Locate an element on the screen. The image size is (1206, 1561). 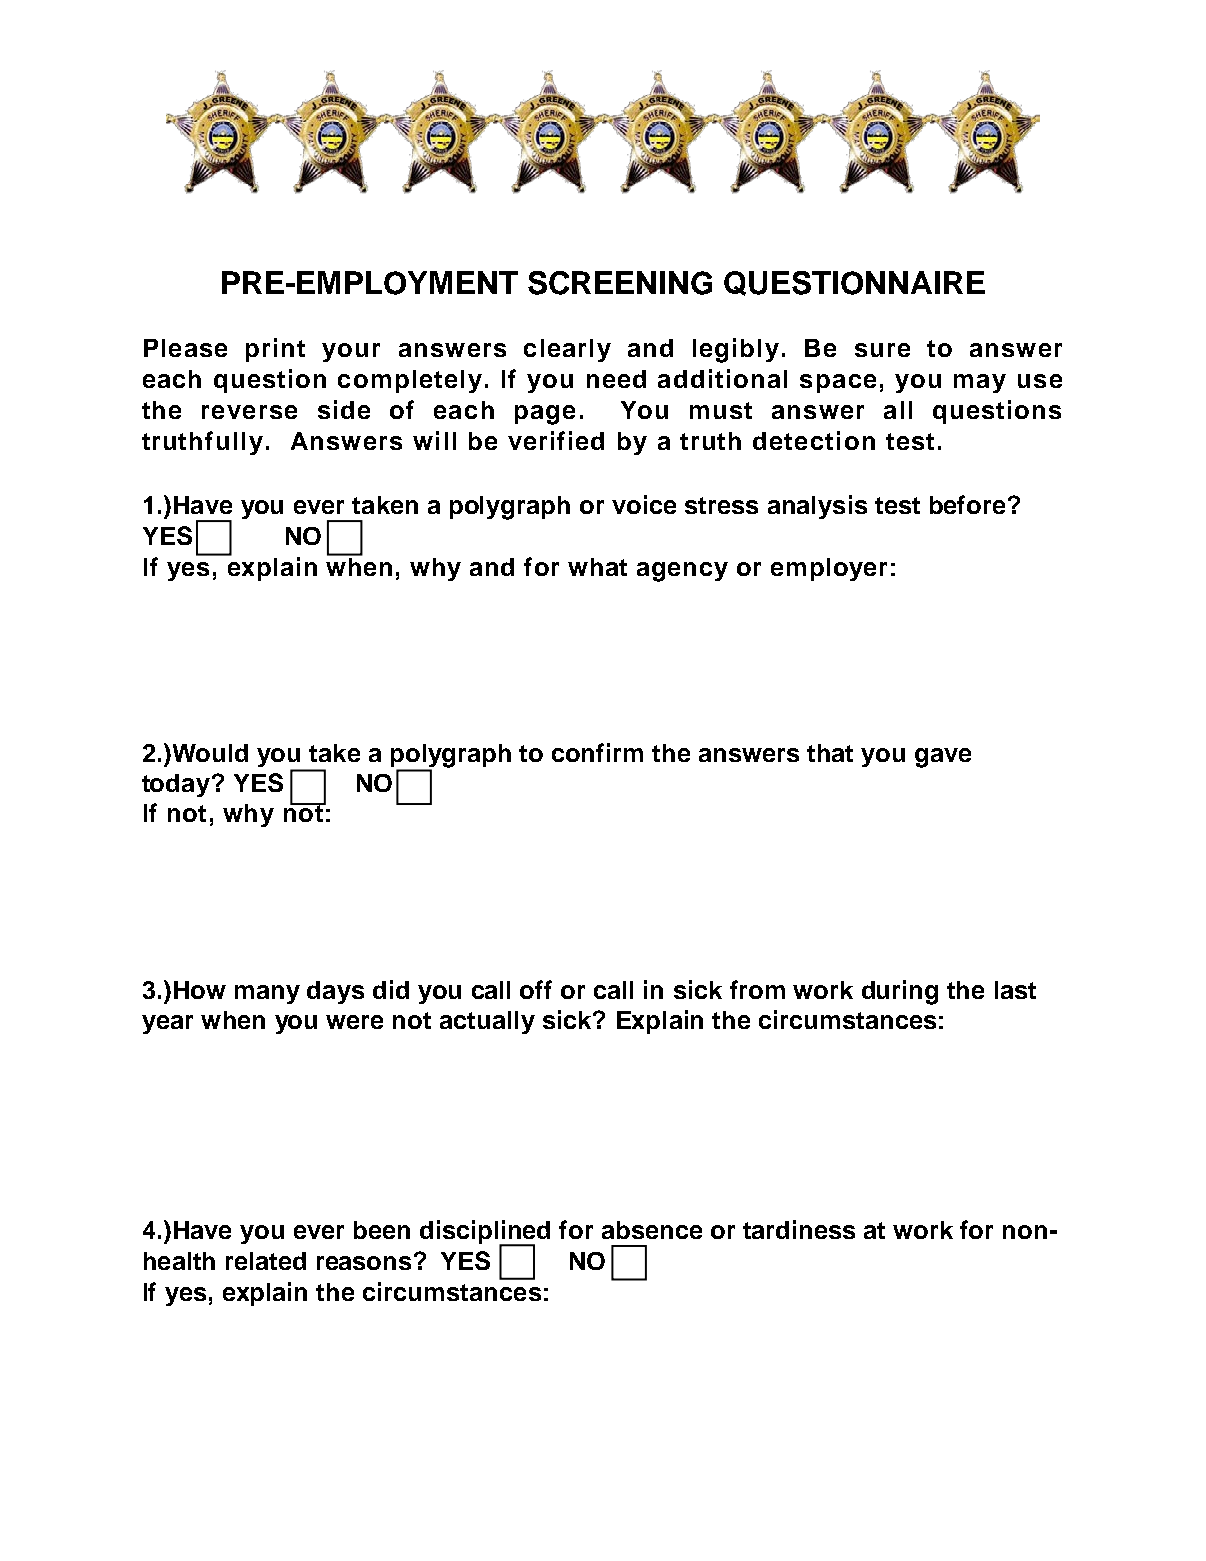
print is located at coordinates (275, 350).
